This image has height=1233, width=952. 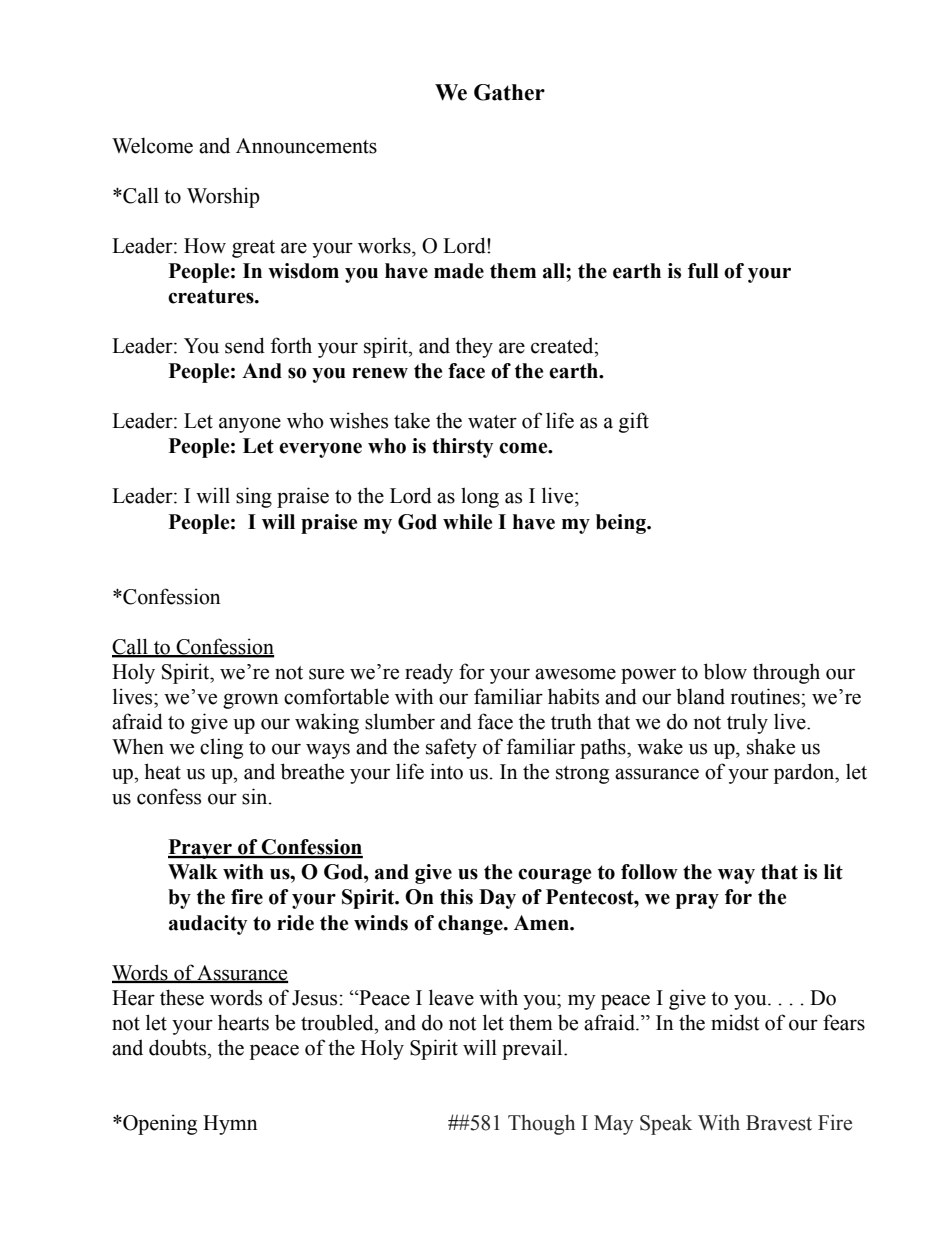 What do you see at coordinates (725, 671) in the image?
I see `blow` at bounding box center [725, 671].
